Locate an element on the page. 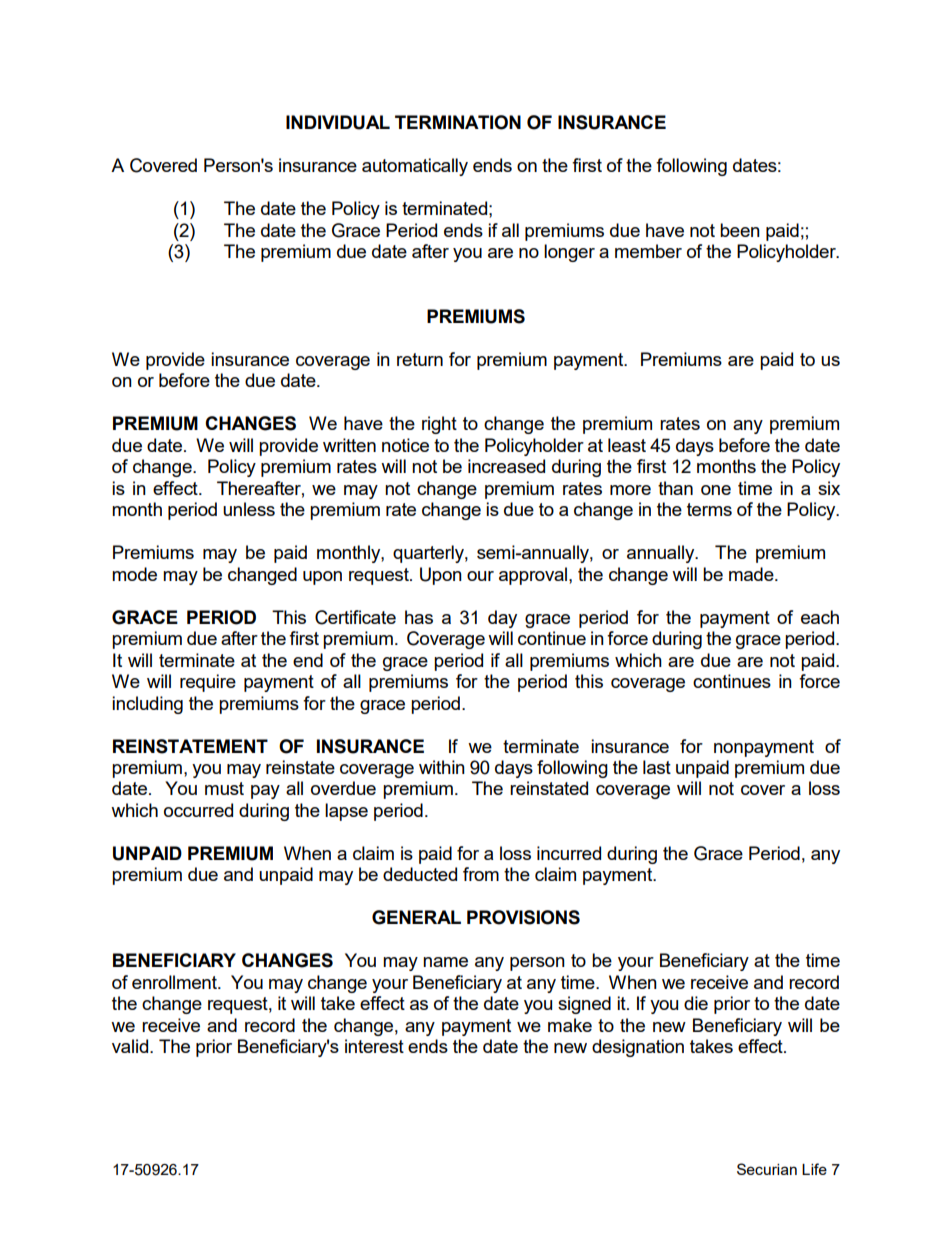 This document has width=952, height=1233. TERMINATION is located at coordinates (458, 122).
